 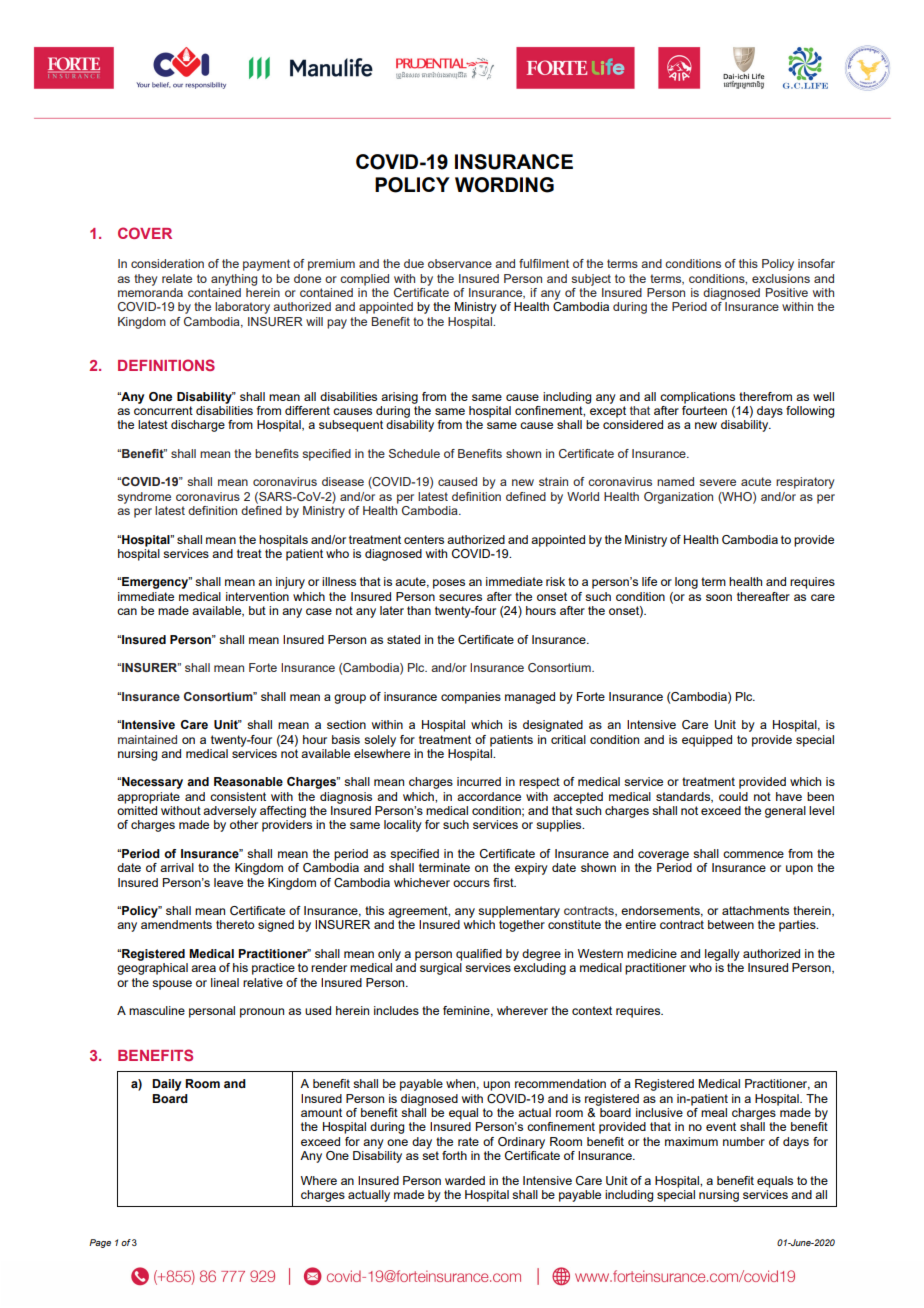 I want to click on legally, so click(x=722, y=955).
